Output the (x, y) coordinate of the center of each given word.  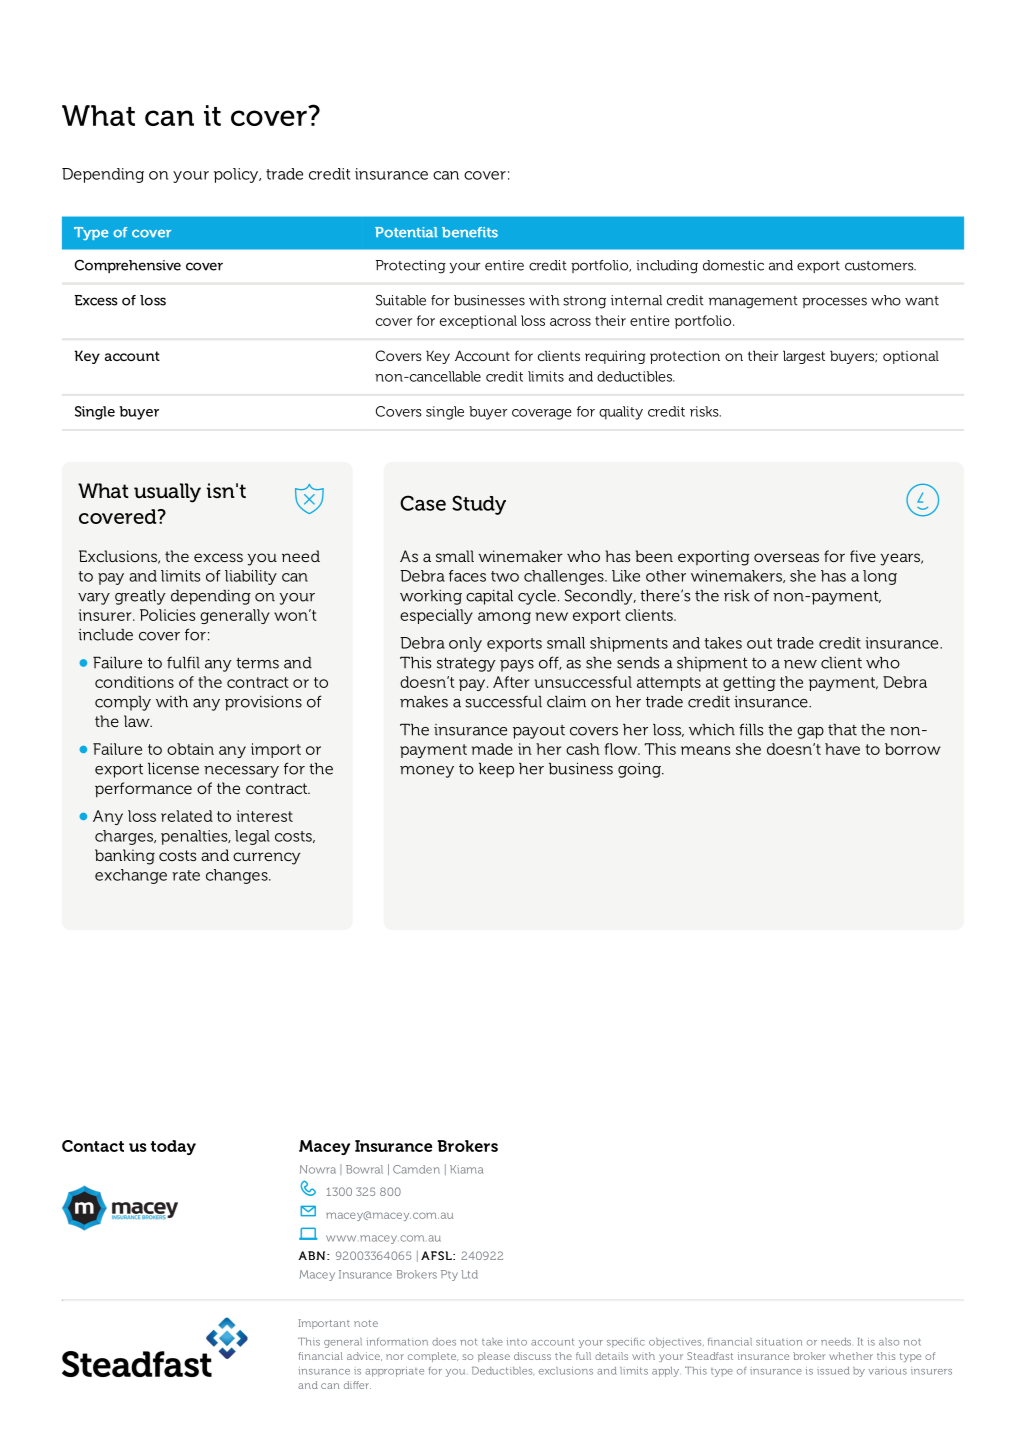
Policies (167, 615)
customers (880, 266)
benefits (470, 232)
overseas (786, 557)
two (505, 576)
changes (238, 876)
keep (496, 770)
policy (237, 175)
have (842, 749)
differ (357, 1385)
